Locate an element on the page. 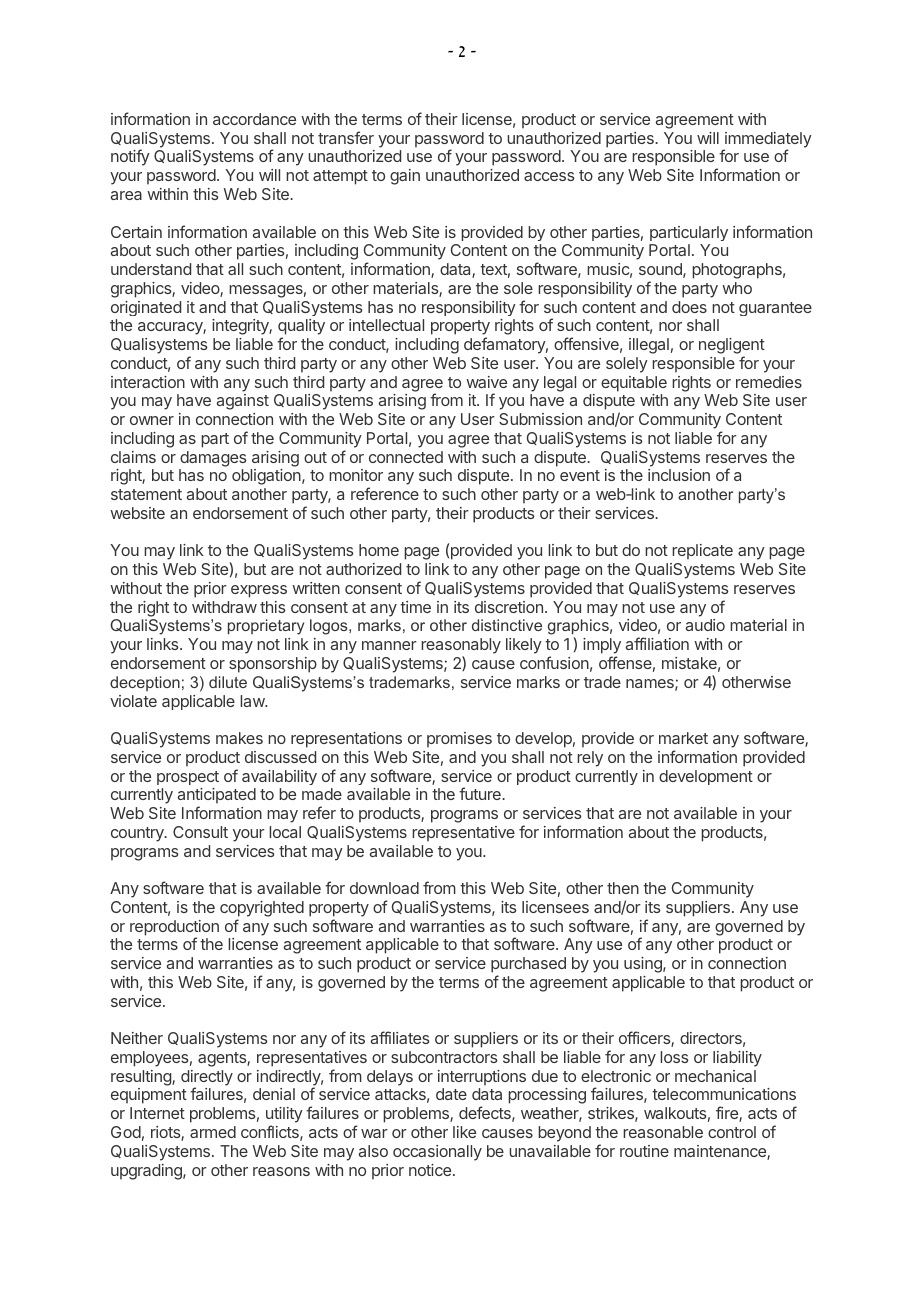  audio is located at coordinates (705, 625).
